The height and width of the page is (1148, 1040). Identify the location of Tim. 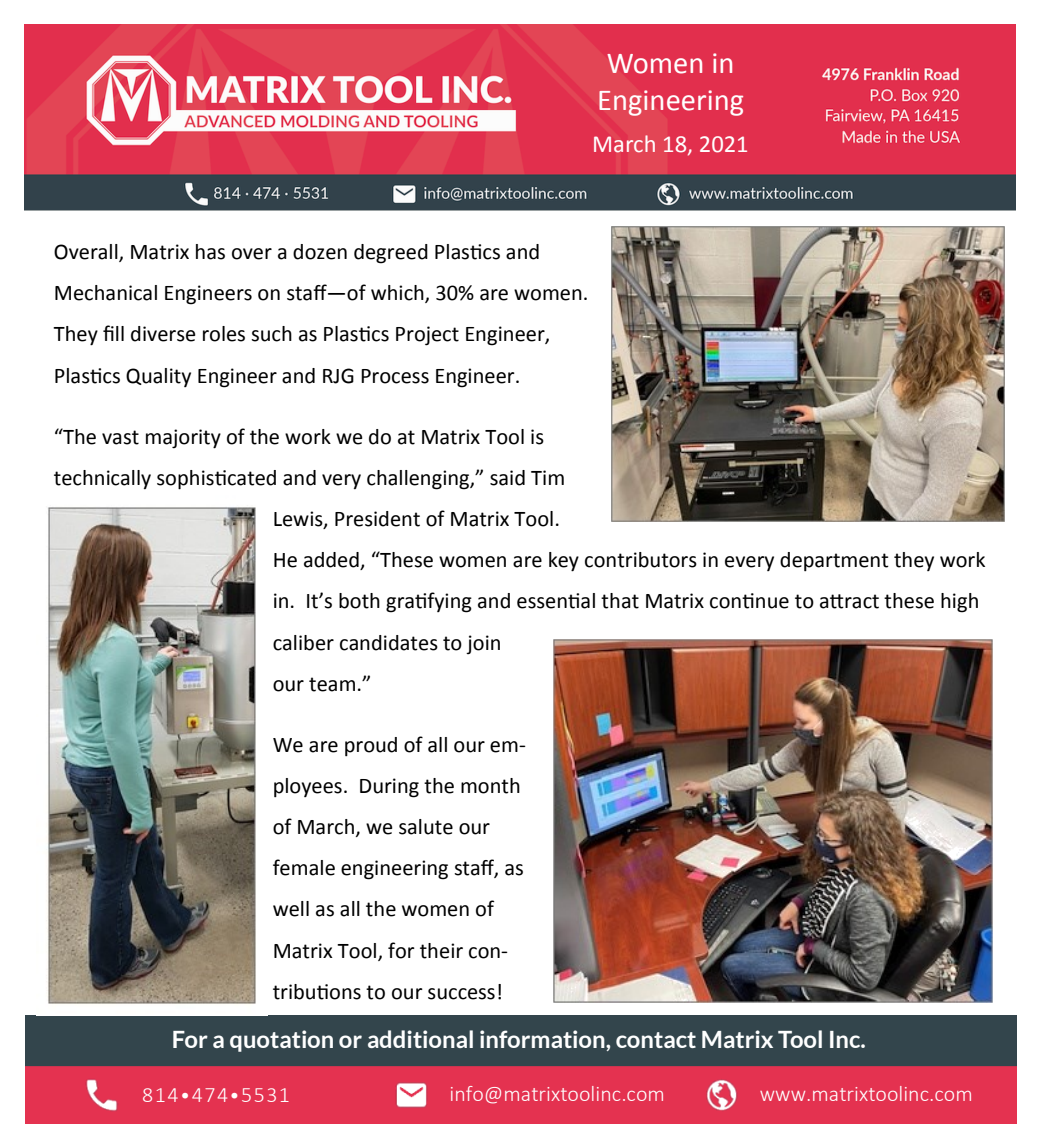
(547, 477).
